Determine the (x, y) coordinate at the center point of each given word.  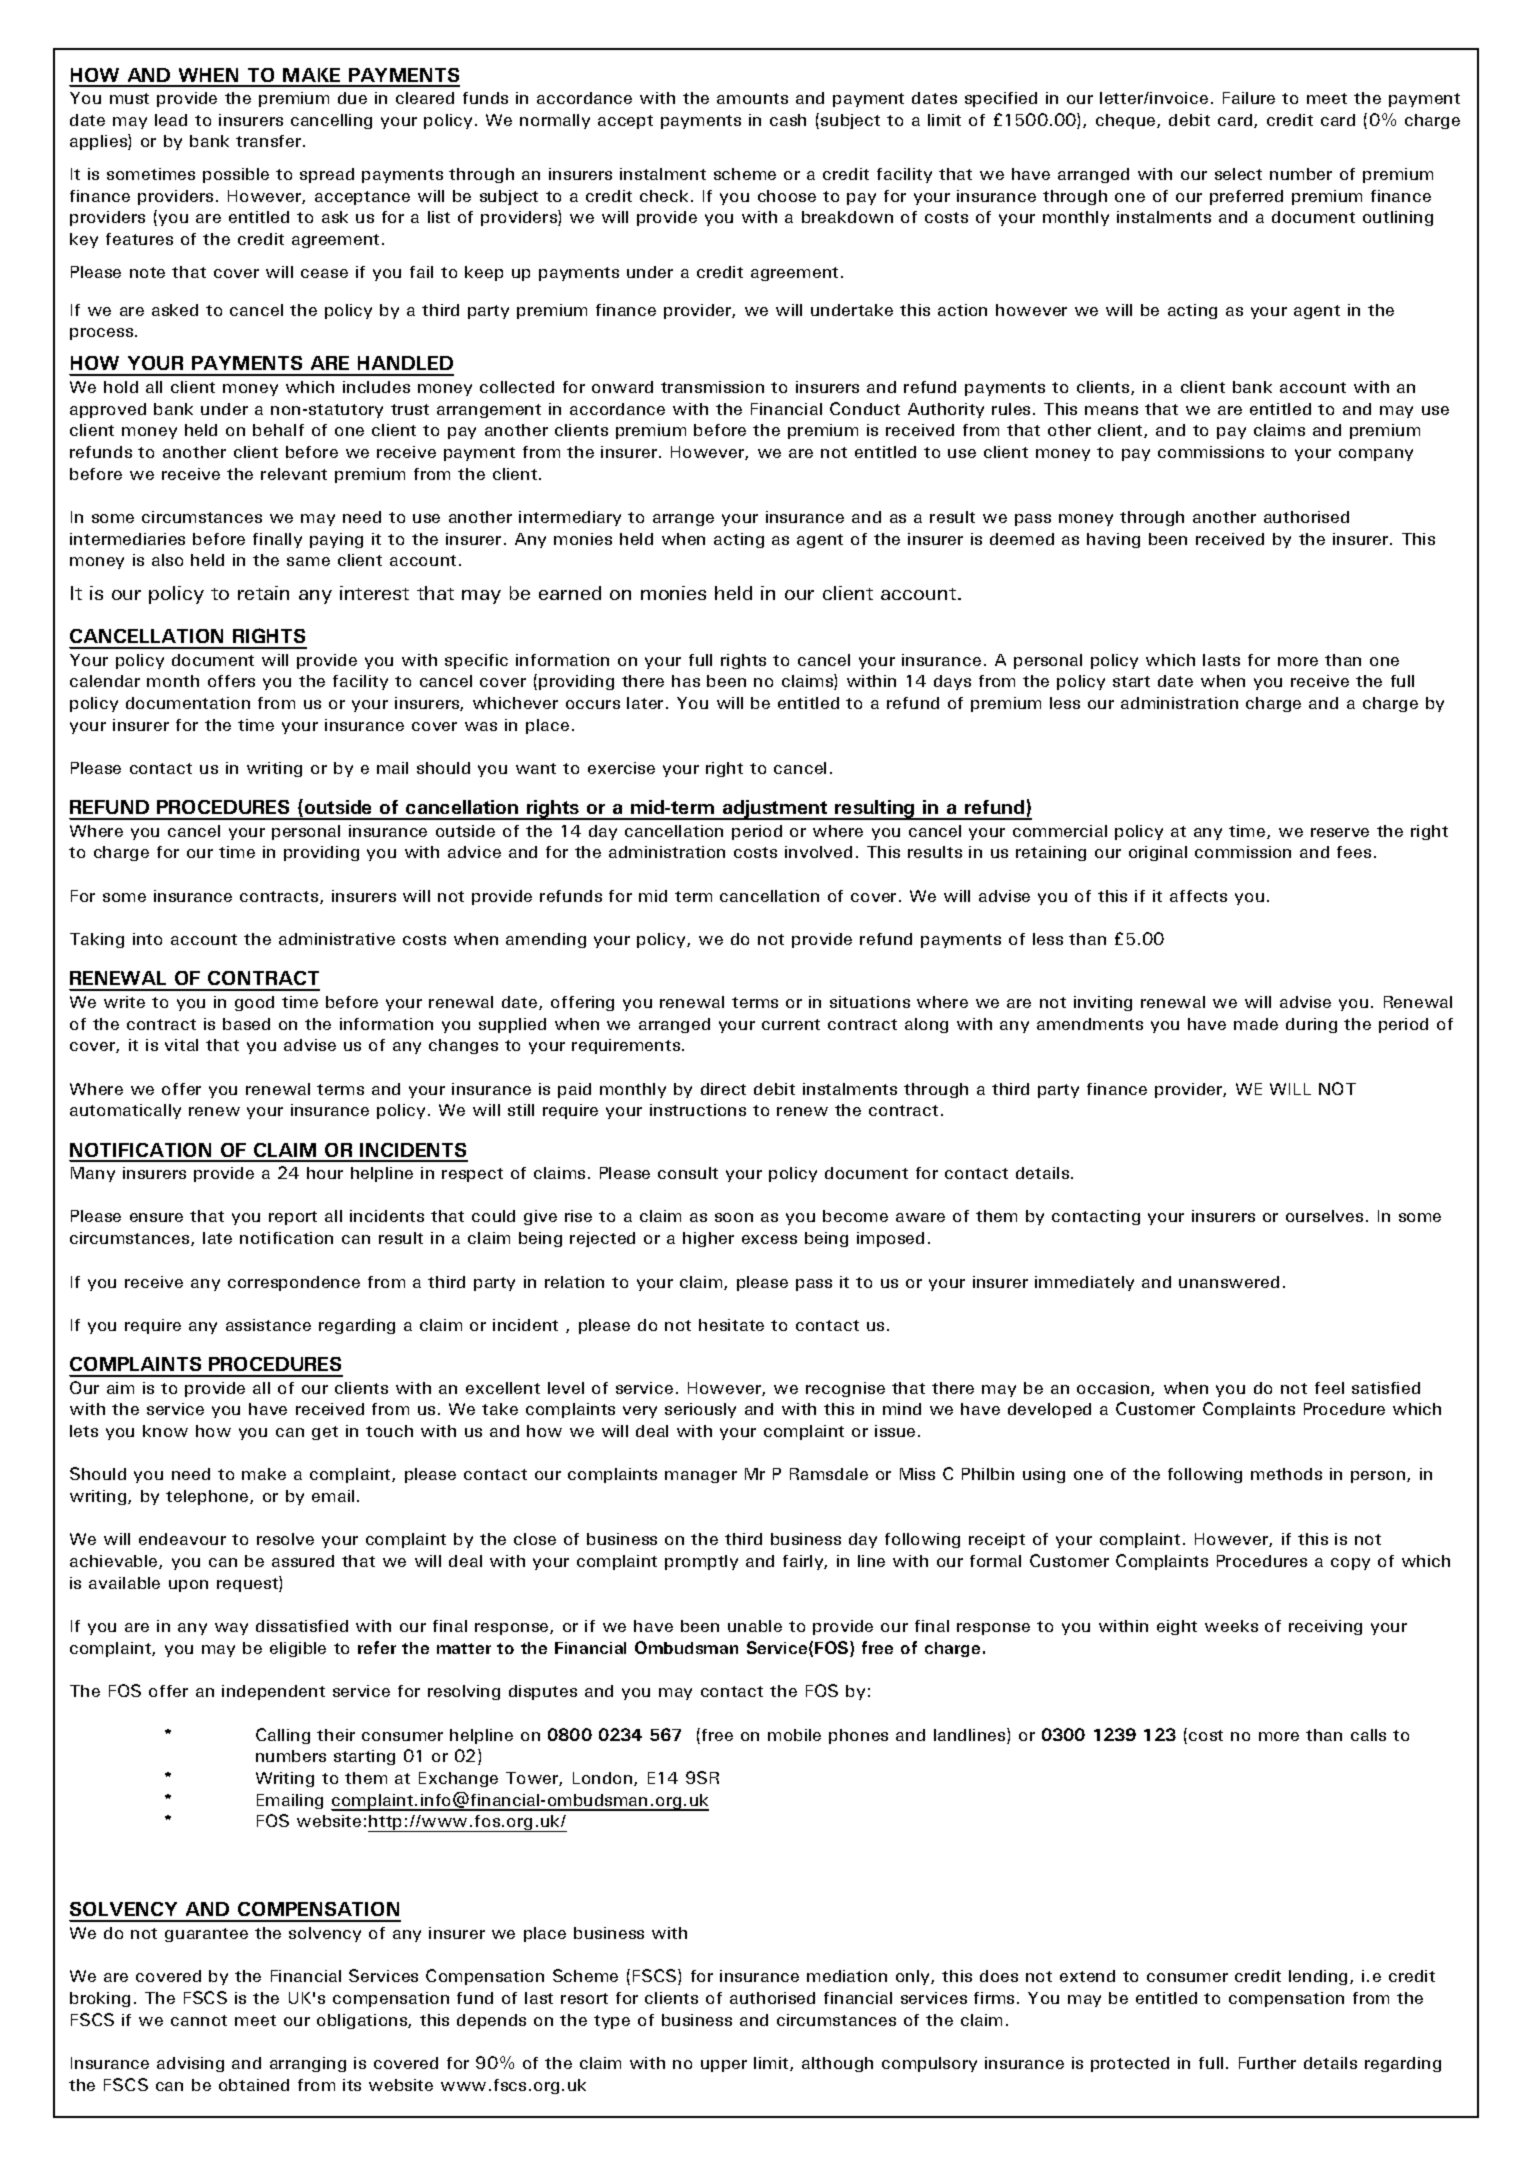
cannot (199, 2020)
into (147, 939)
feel (1329, 1388)
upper (724, 2066)
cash (788, 120)
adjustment (775, 810)
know (165, 1431)
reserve (1340, 832)
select (1238, 174)
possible (236, 175)
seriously (700, 1410)
